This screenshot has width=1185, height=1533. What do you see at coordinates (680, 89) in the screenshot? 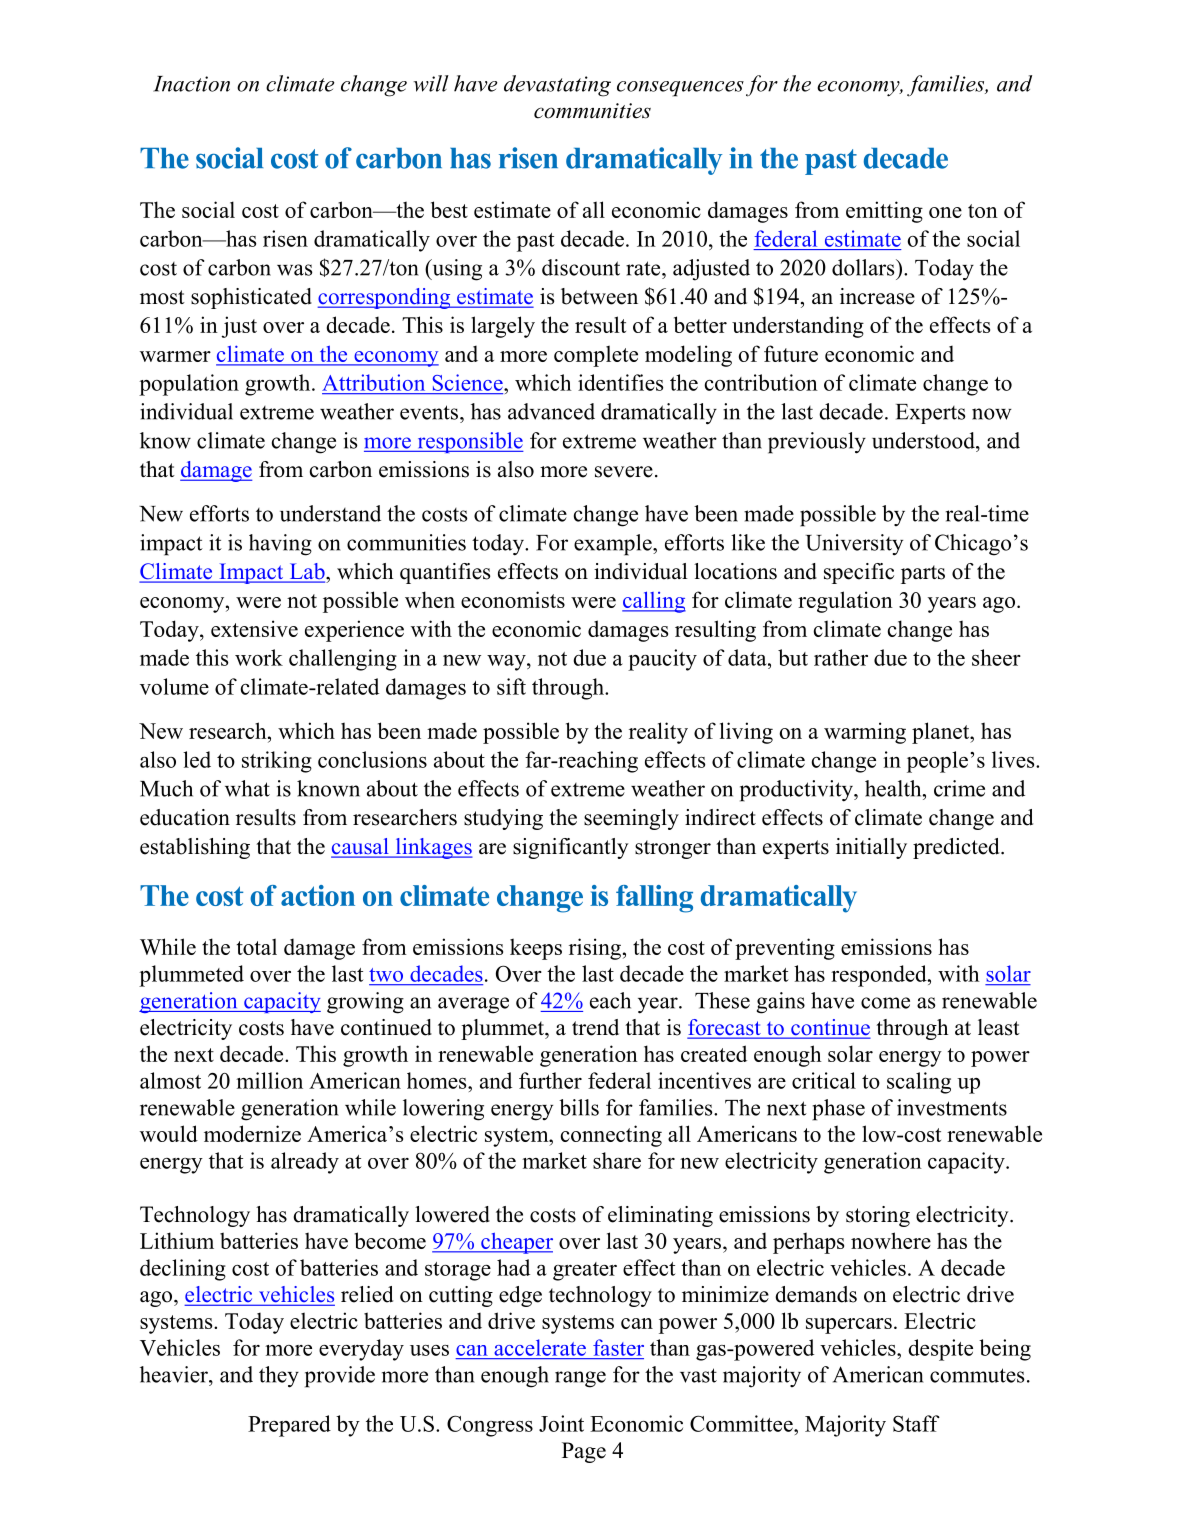
I see `consequences` at bounding box center [680, 89].
